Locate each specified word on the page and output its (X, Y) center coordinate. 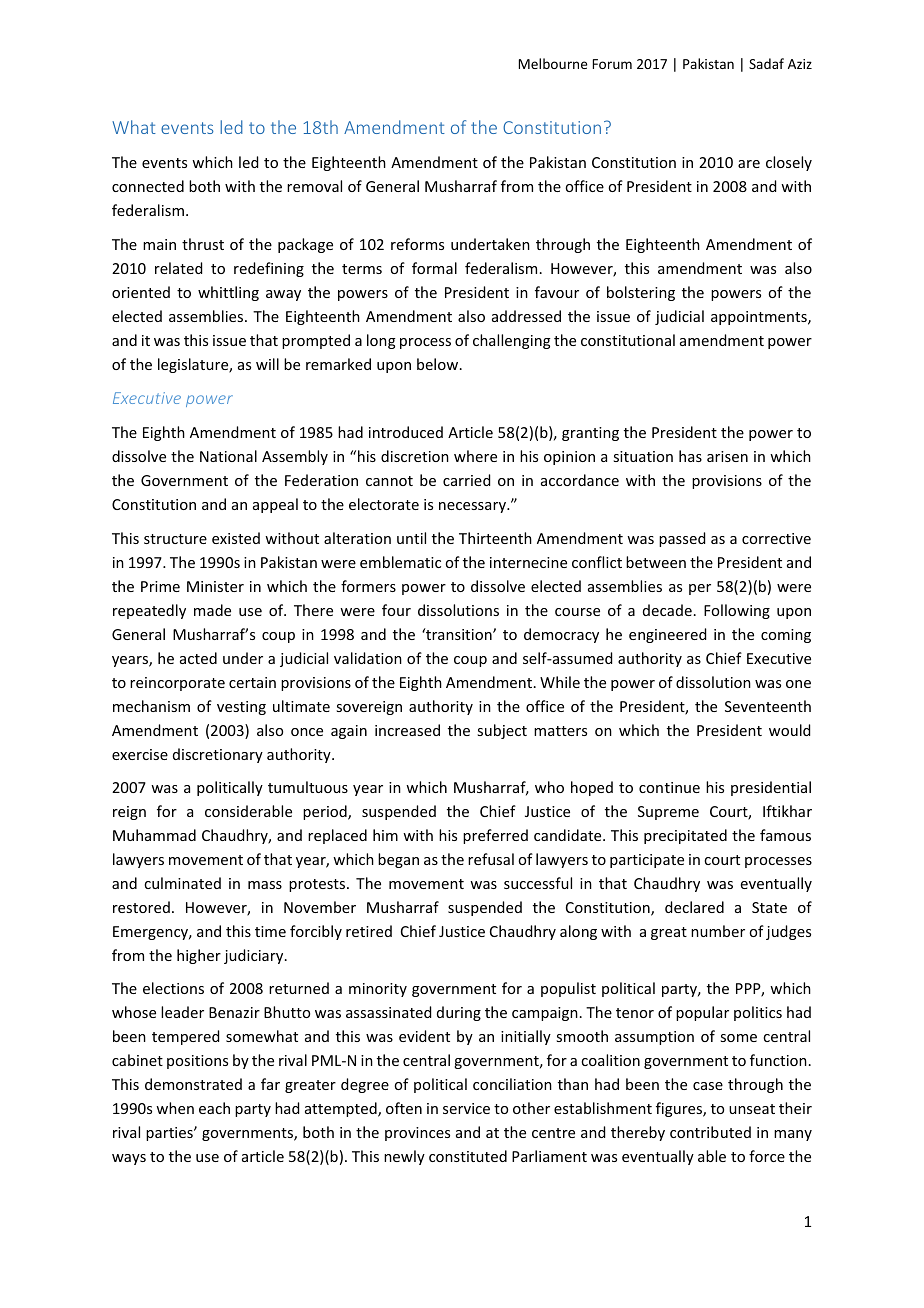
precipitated (685, 836)
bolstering (641, 293)
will (267, 364)
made (212, 610)
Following (737, 611)
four (396, 610)
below (439, 364)
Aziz (800, 64)
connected (148, 186)
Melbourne (553, 63)
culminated (182, 883)
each (214, 1108)
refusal (491, 859)
